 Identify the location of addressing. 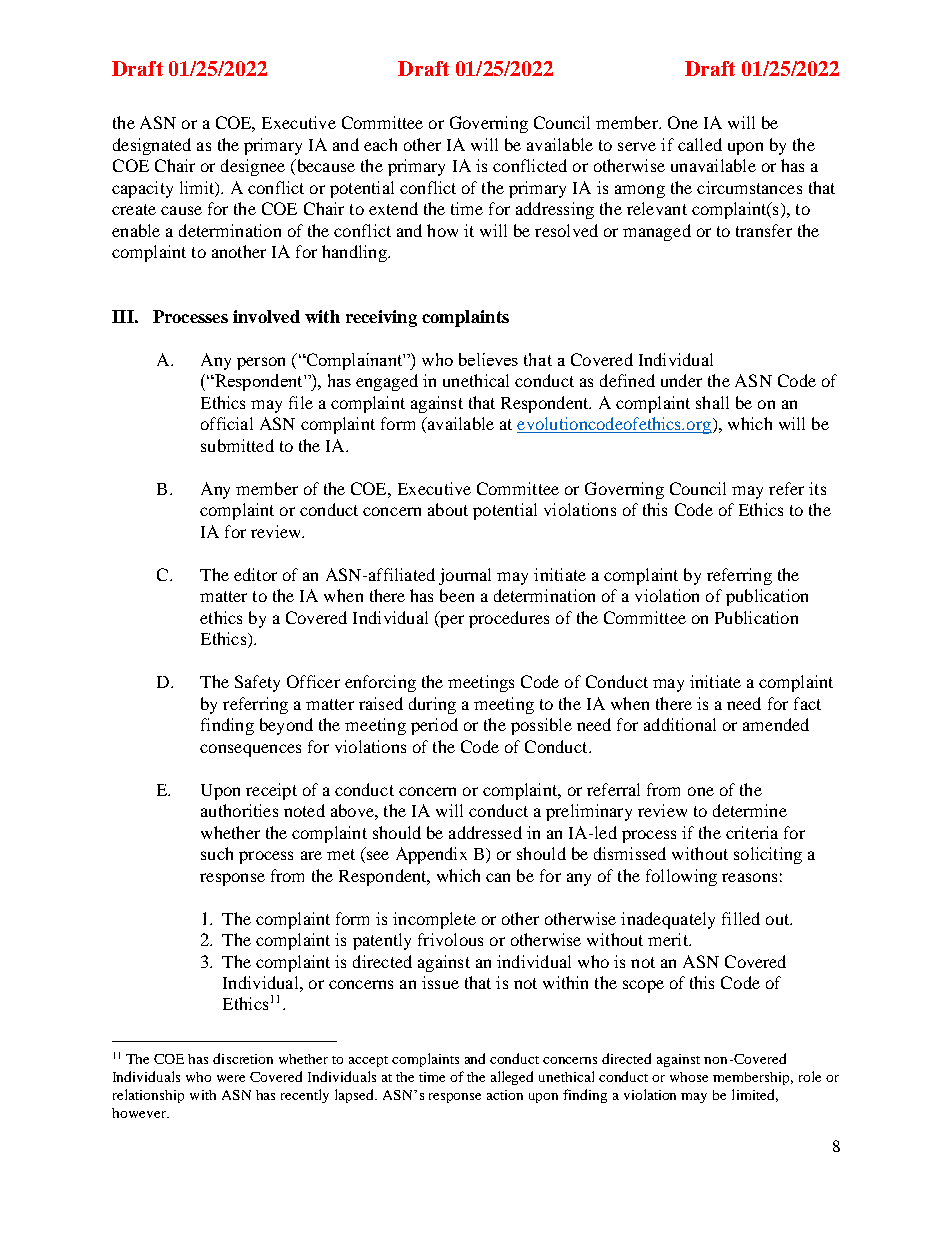
(555, 210).
